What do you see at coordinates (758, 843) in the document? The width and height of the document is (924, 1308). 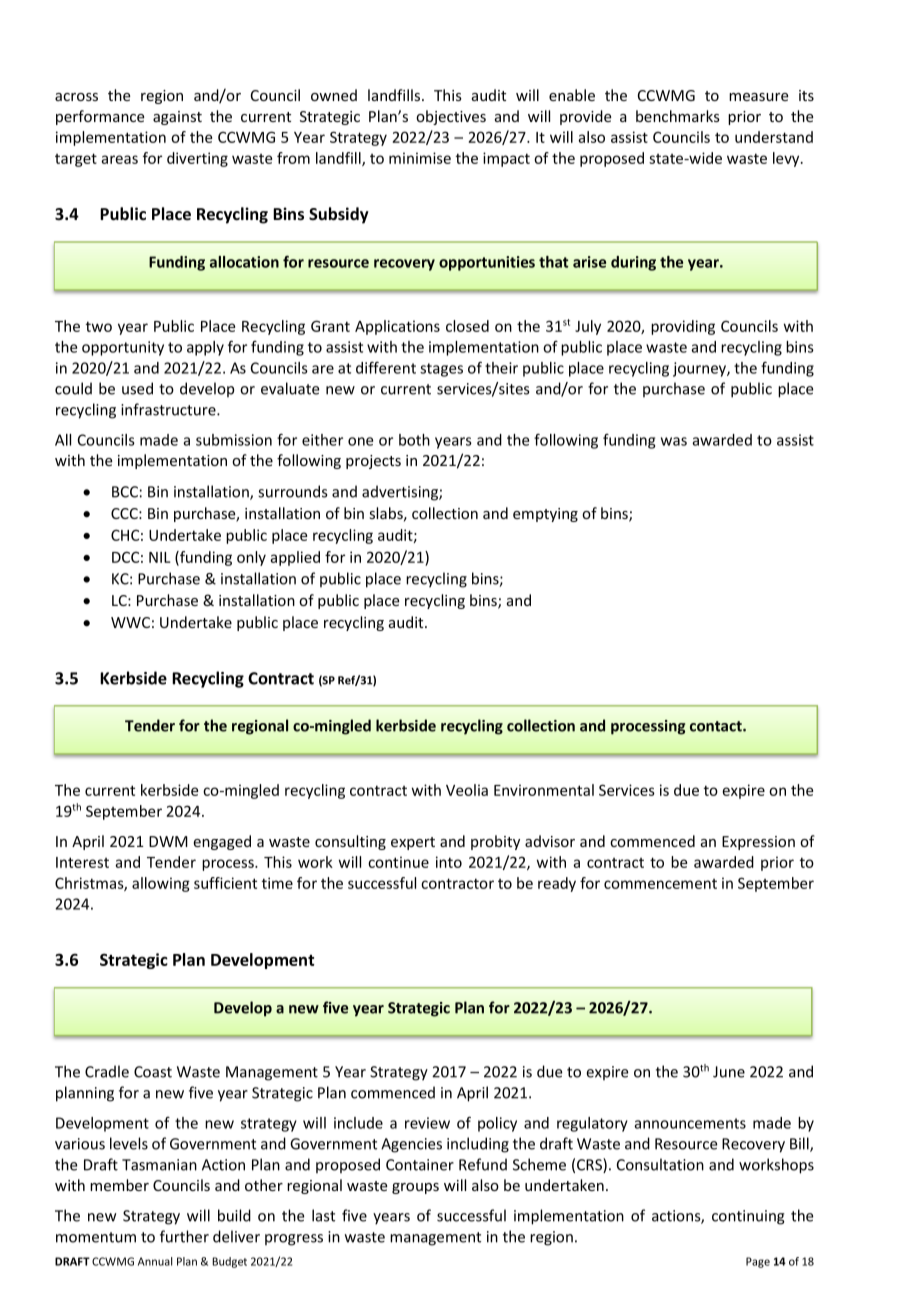 I see `Expression` at bounding box center [758, 843].
